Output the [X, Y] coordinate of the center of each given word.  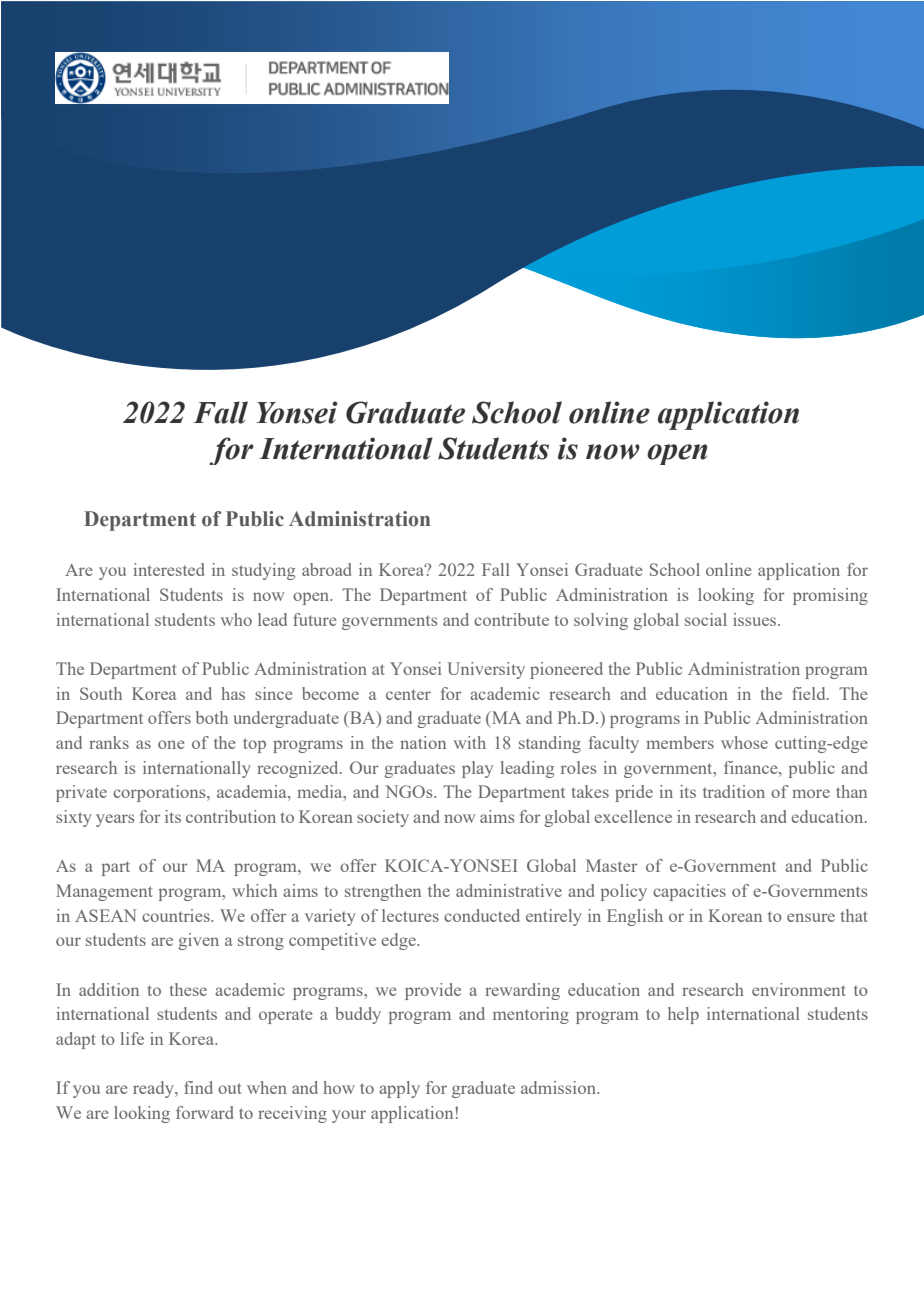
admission [559, 1087]
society [383, 818]
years [115, 820]
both [212, 717]
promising [830, 596]
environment [799, 989]
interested [168, 569]
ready [155, 1089]
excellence [633, 816]
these [188, 989]
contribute [511, 619]
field [810, 693]
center [408, 694]
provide [433, 991]
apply [399, 1089]
